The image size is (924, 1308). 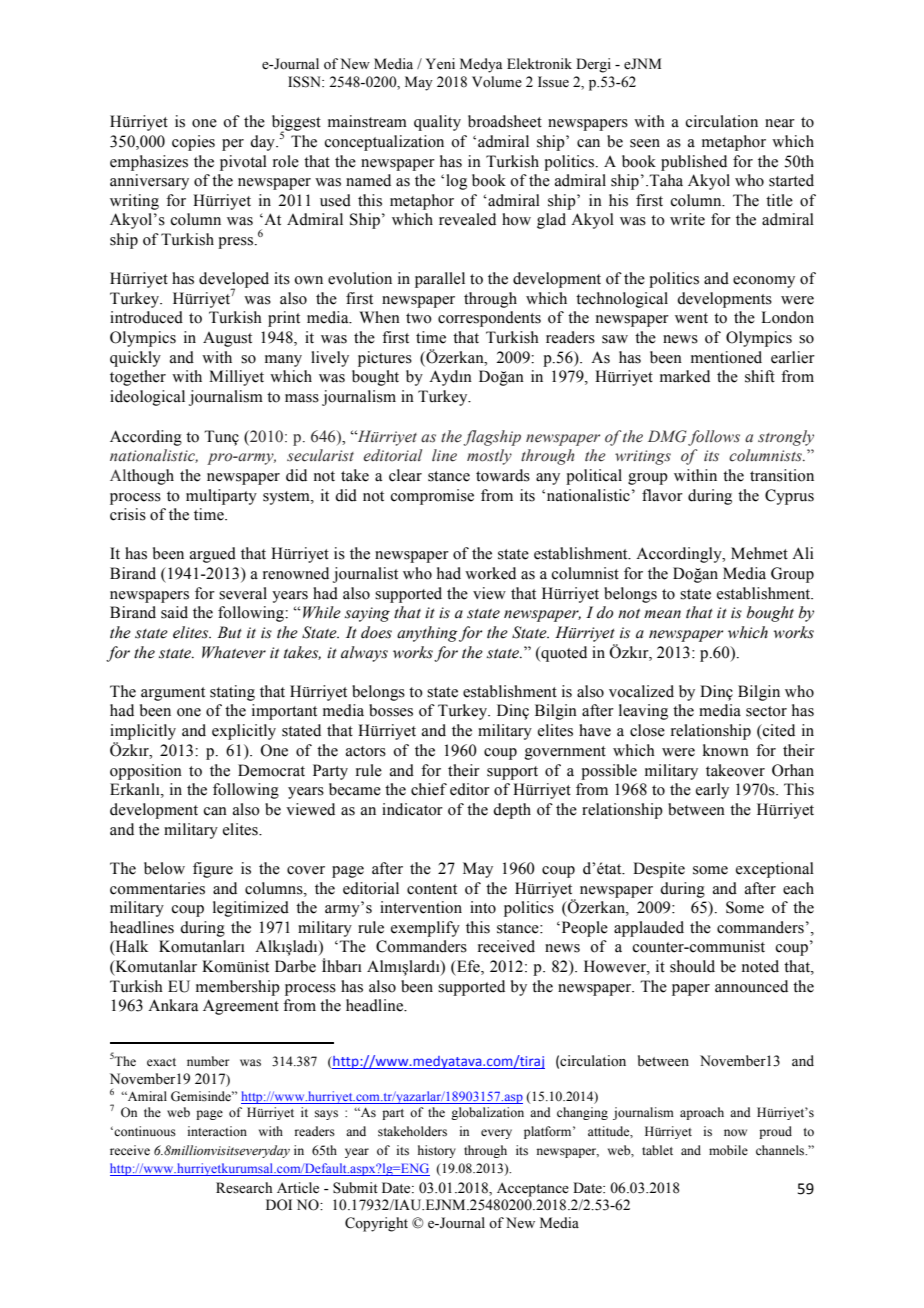 I want to click on mobile, so click(x=728, y=1150).
